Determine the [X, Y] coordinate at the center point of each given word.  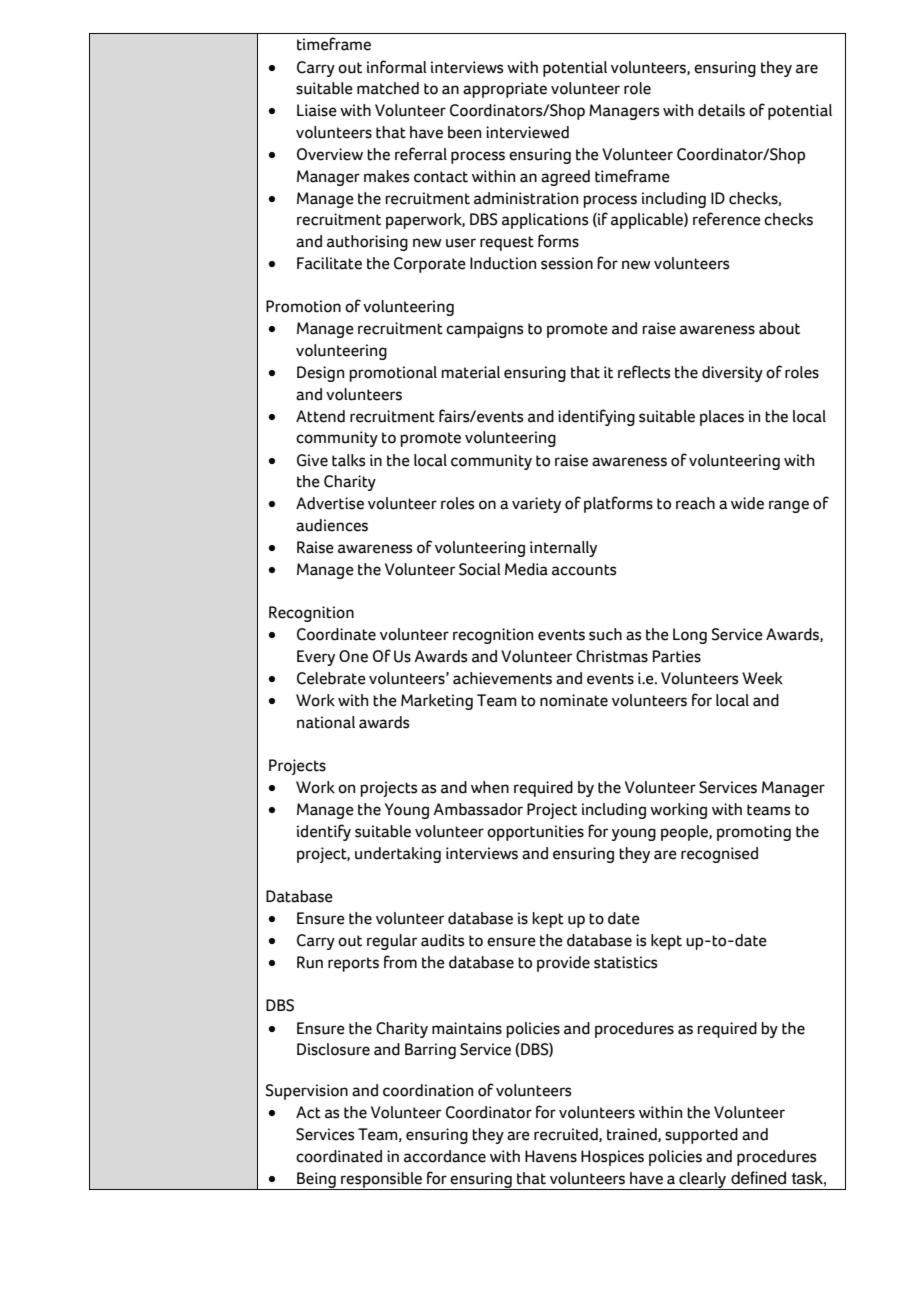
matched [388, 88]
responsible [381, 1181]
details [721, 110]
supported [701, 1136]
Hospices [612, 1158]
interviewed [527, 132]
